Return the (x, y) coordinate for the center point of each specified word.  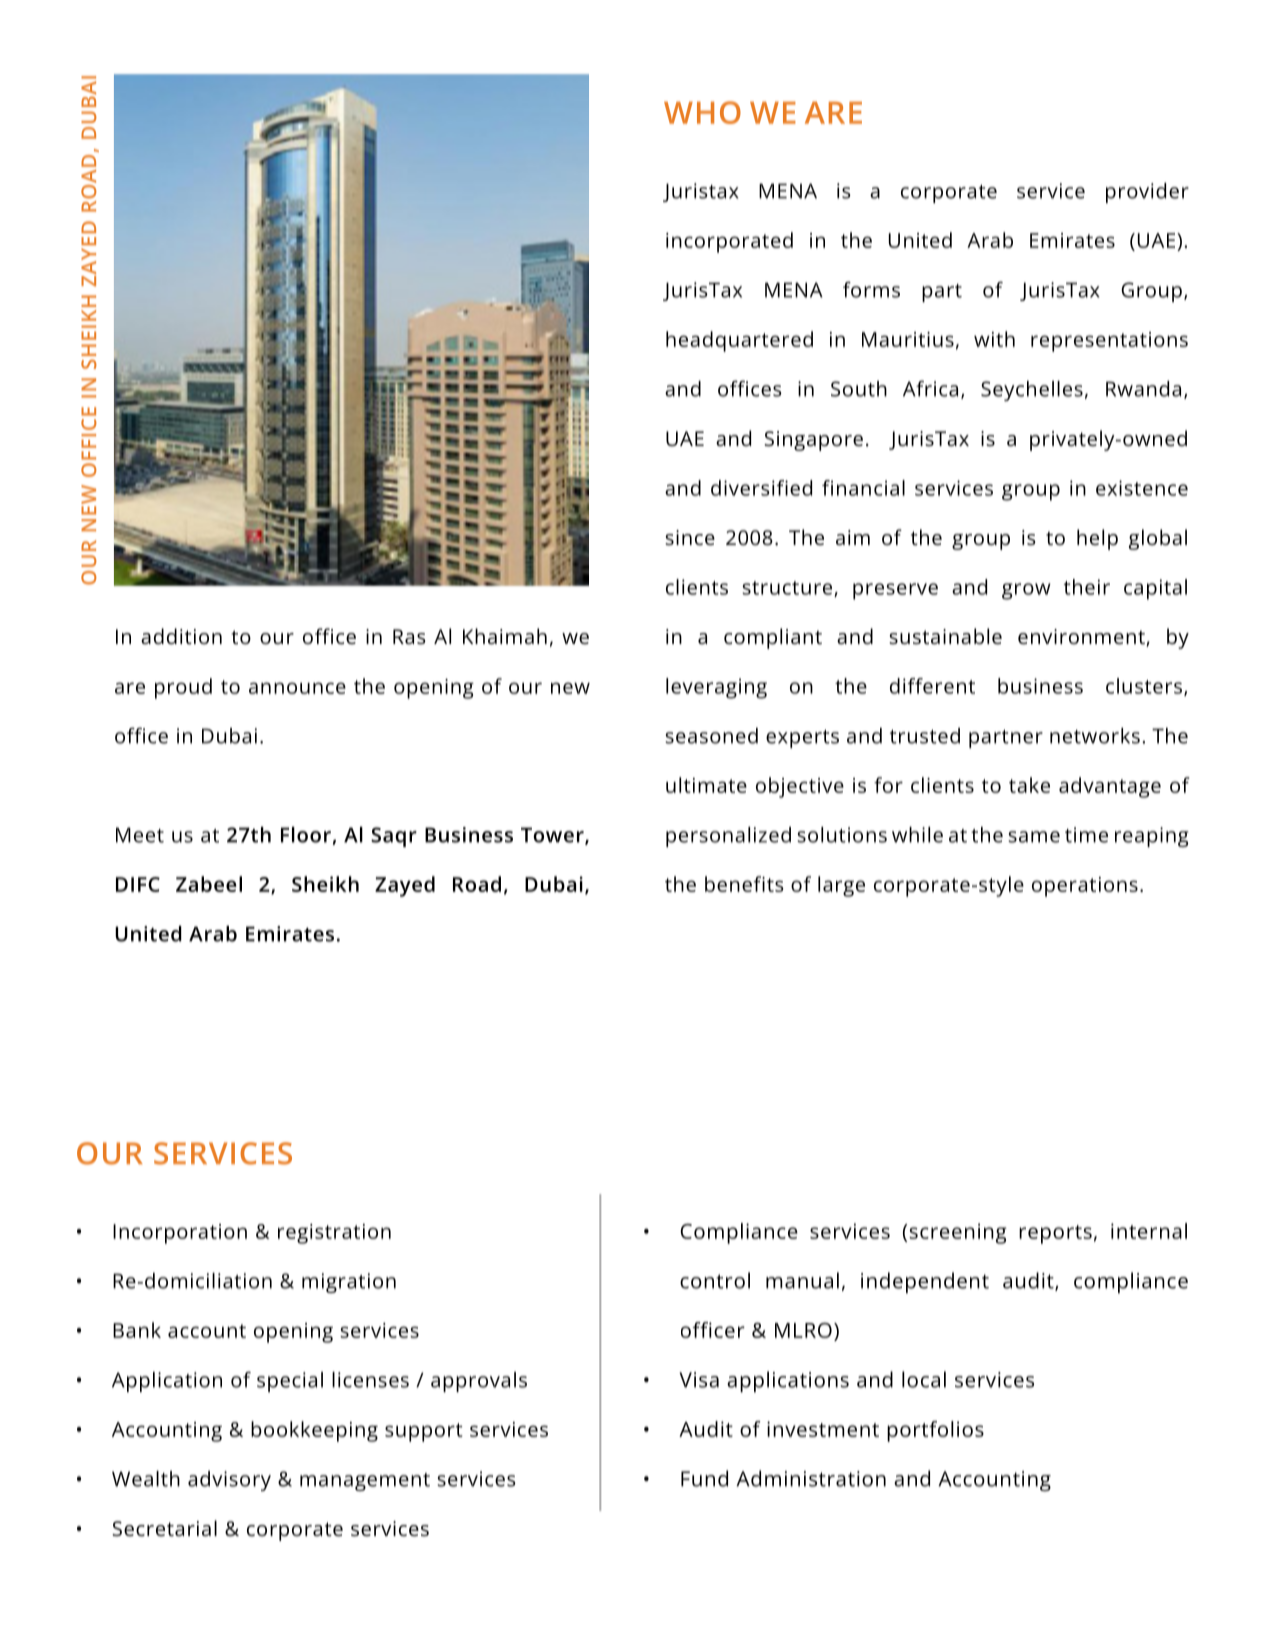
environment (1082, 638)
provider (1147, 193)
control (715, 1280)
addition (181, 636)
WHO (702, 112)
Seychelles (1032, 391)
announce (297, 688)
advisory (229, 1481)
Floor (306, 835)
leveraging (716, 688)
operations (1085, 887)
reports (1055, 1234)
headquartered (739, 341)
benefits (744, 884)
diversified (761, 488)
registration (334, 1234)
